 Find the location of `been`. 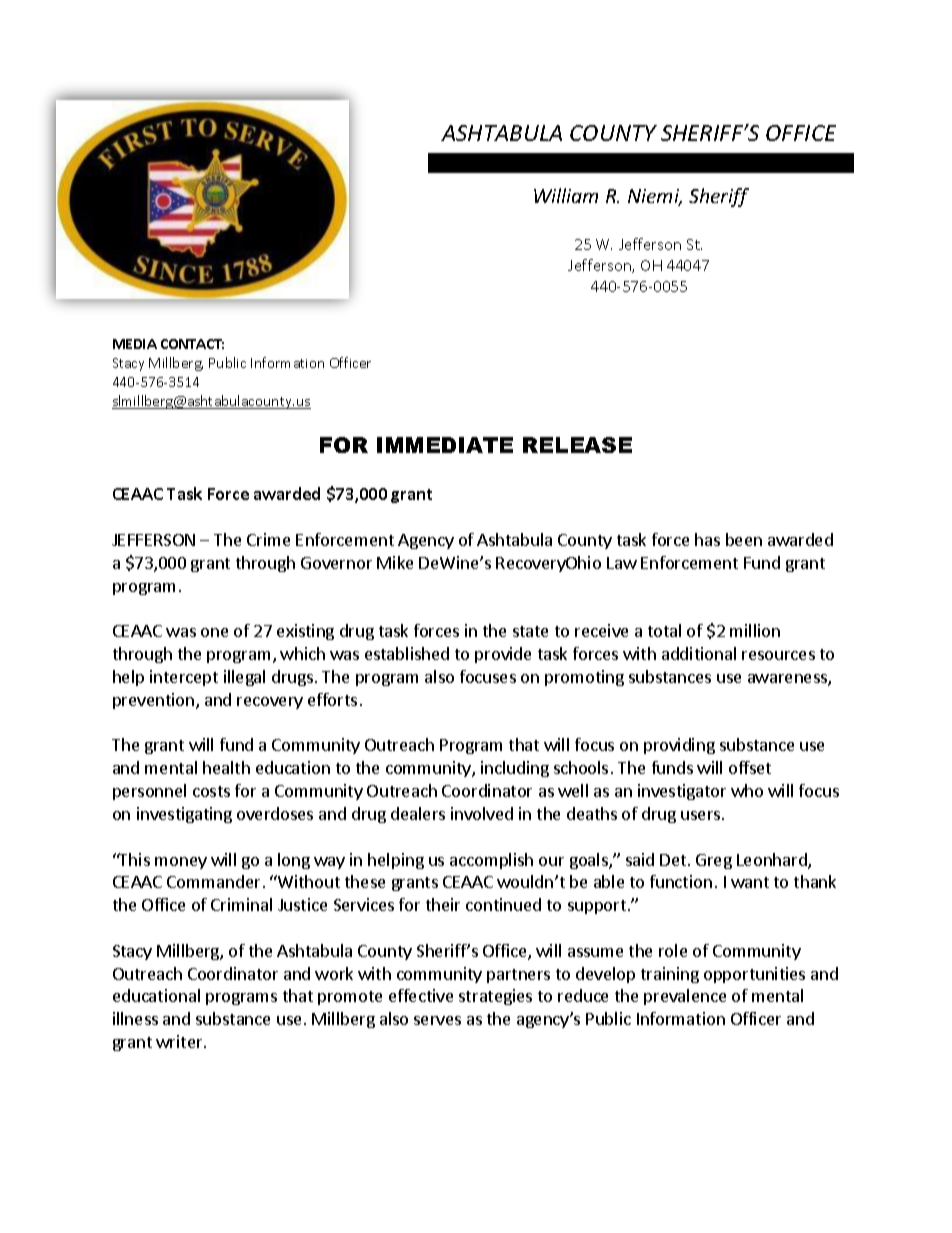

been is located at coordinates (744, 539).
